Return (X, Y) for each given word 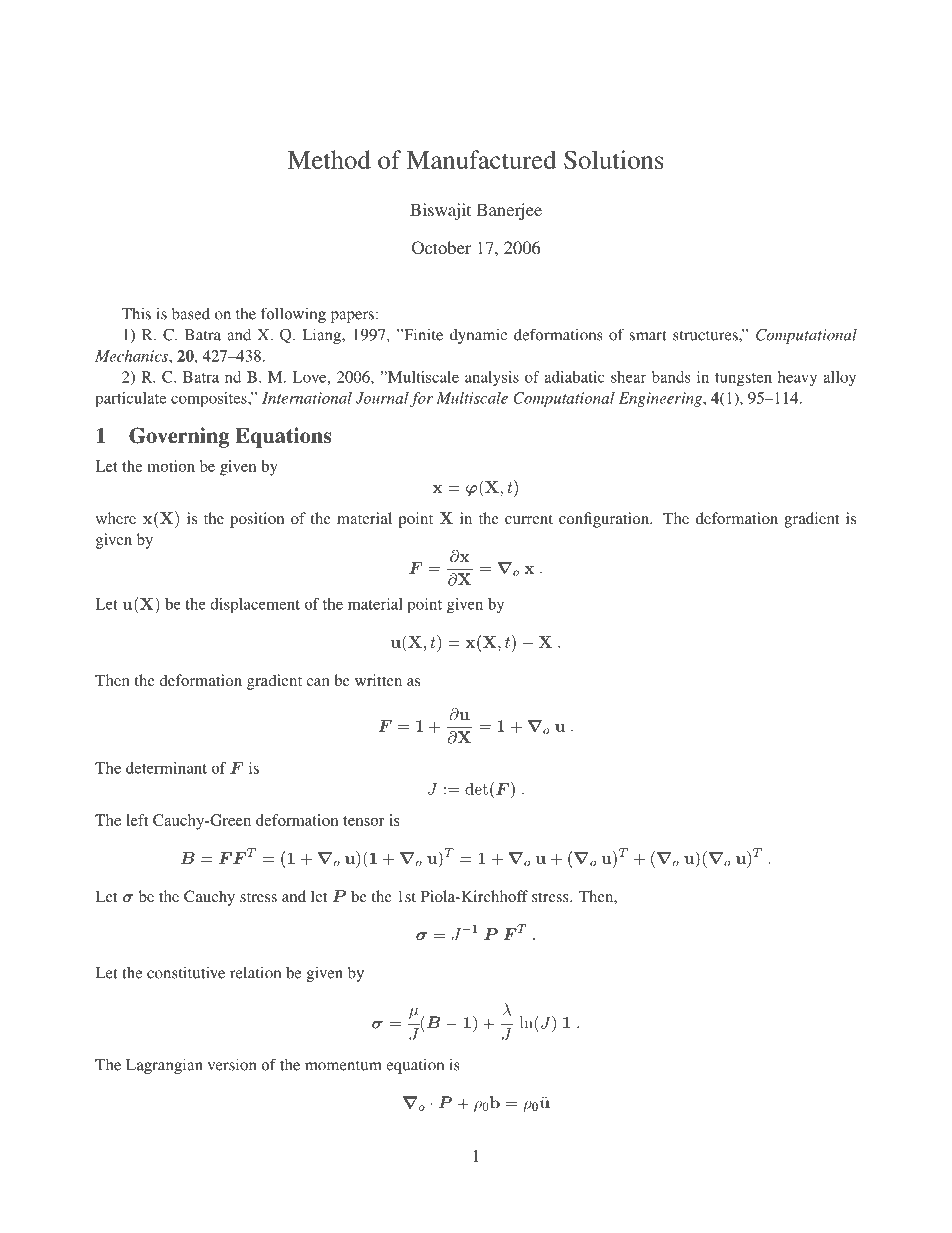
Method (329, 159)
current (529, 519)
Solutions (614, 159)
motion (171, 466)
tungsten (743, 379)
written (378, 680)
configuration (605, 520)
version (232, 1064)
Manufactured (482, 159)
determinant (166, 768)
